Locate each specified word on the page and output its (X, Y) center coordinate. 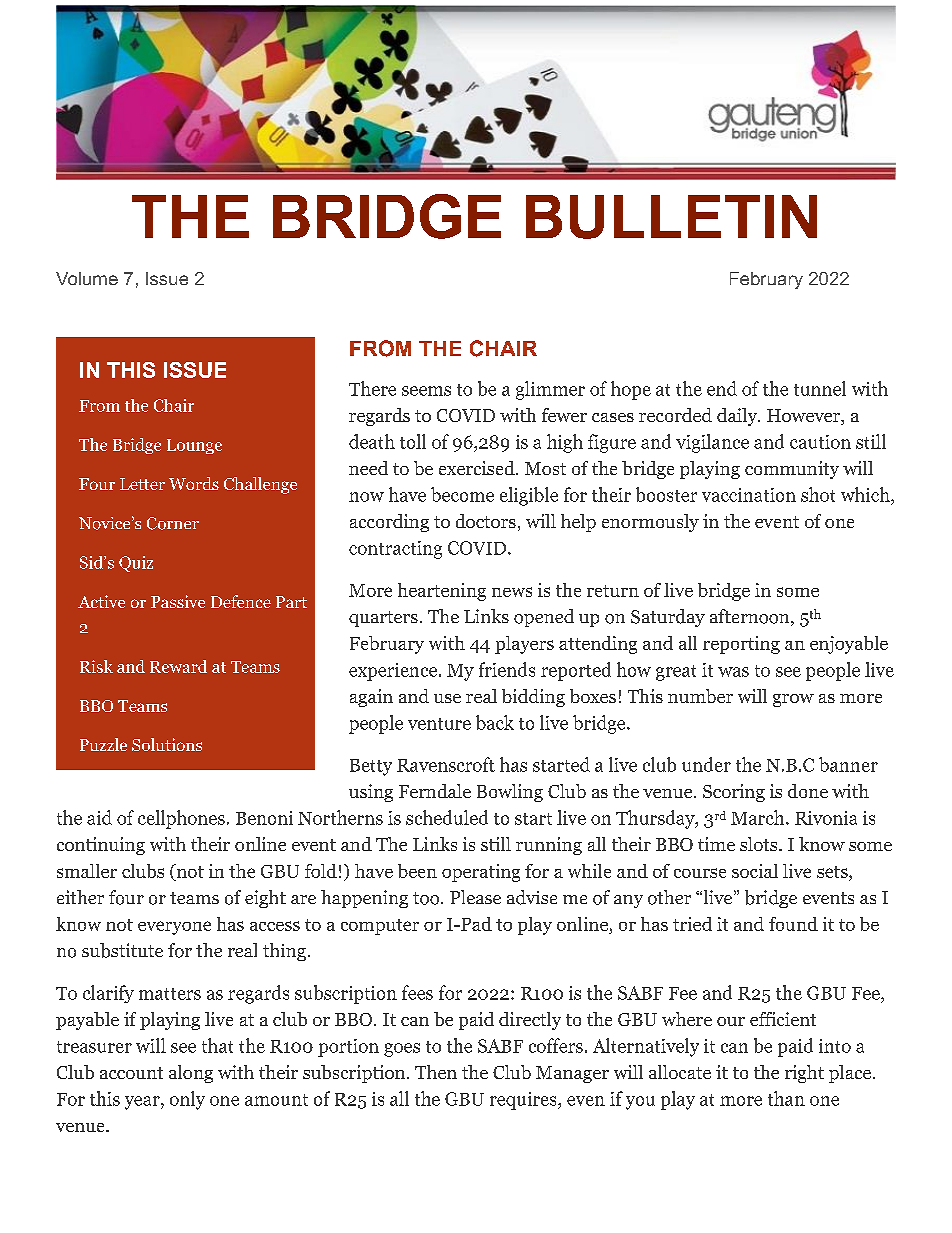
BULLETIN (671, 217)
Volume (87, 278)
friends (507, 669)
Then (436, 1072)
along (191, 1074)
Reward (178, 666)
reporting (741, 645)
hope (631, 390)
